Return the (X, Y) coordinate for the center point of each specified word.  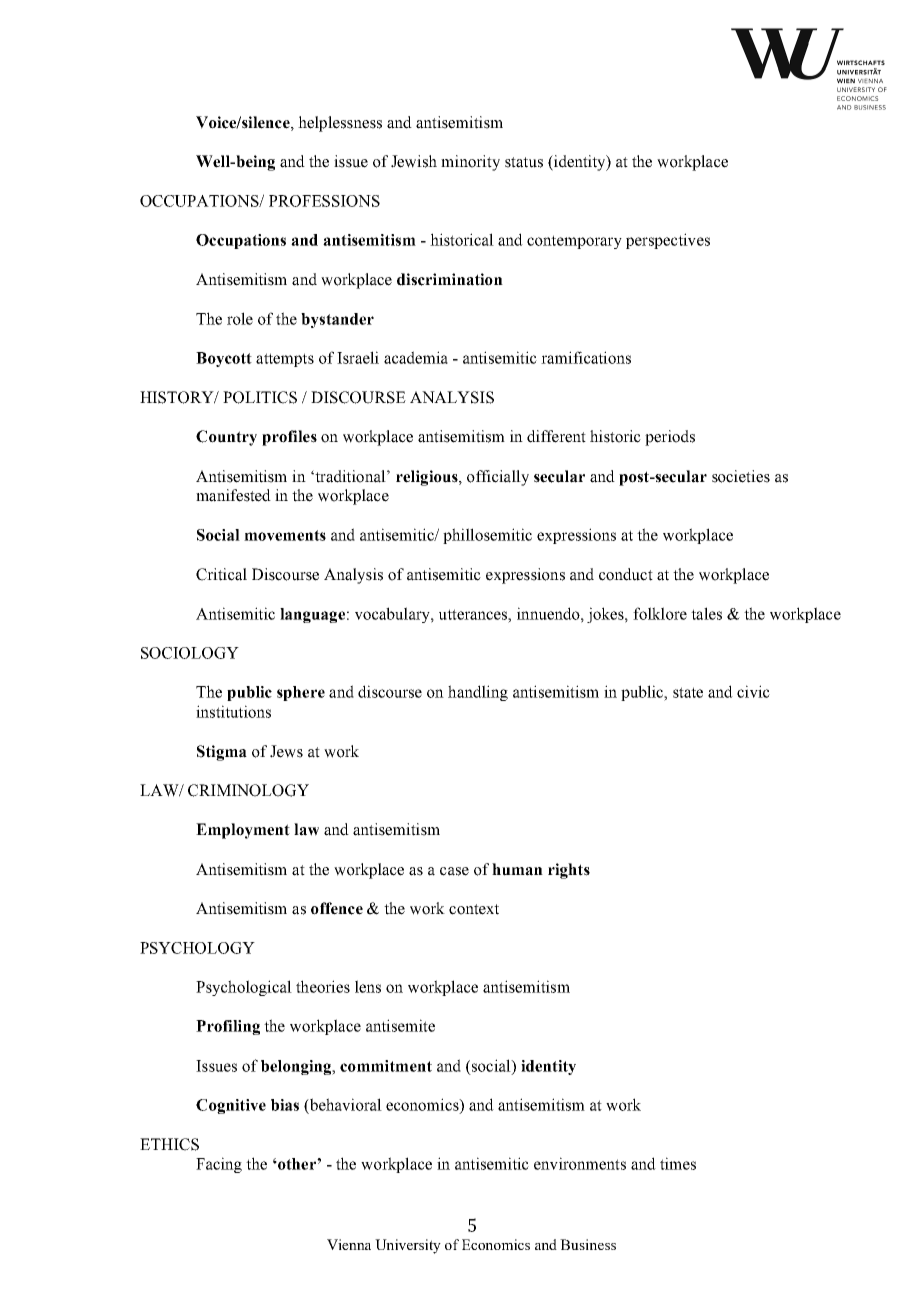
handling (478, 693)
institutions (233, 711)
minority (470, 163)
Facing (219, 1165)
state (688, 692)
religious (428, 478)
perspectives (668, 241)
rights (569, 871)
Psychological (244, 988)
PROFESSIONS (324, 201)
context (474, 909)
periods (670, 438)
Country (226, 438)
